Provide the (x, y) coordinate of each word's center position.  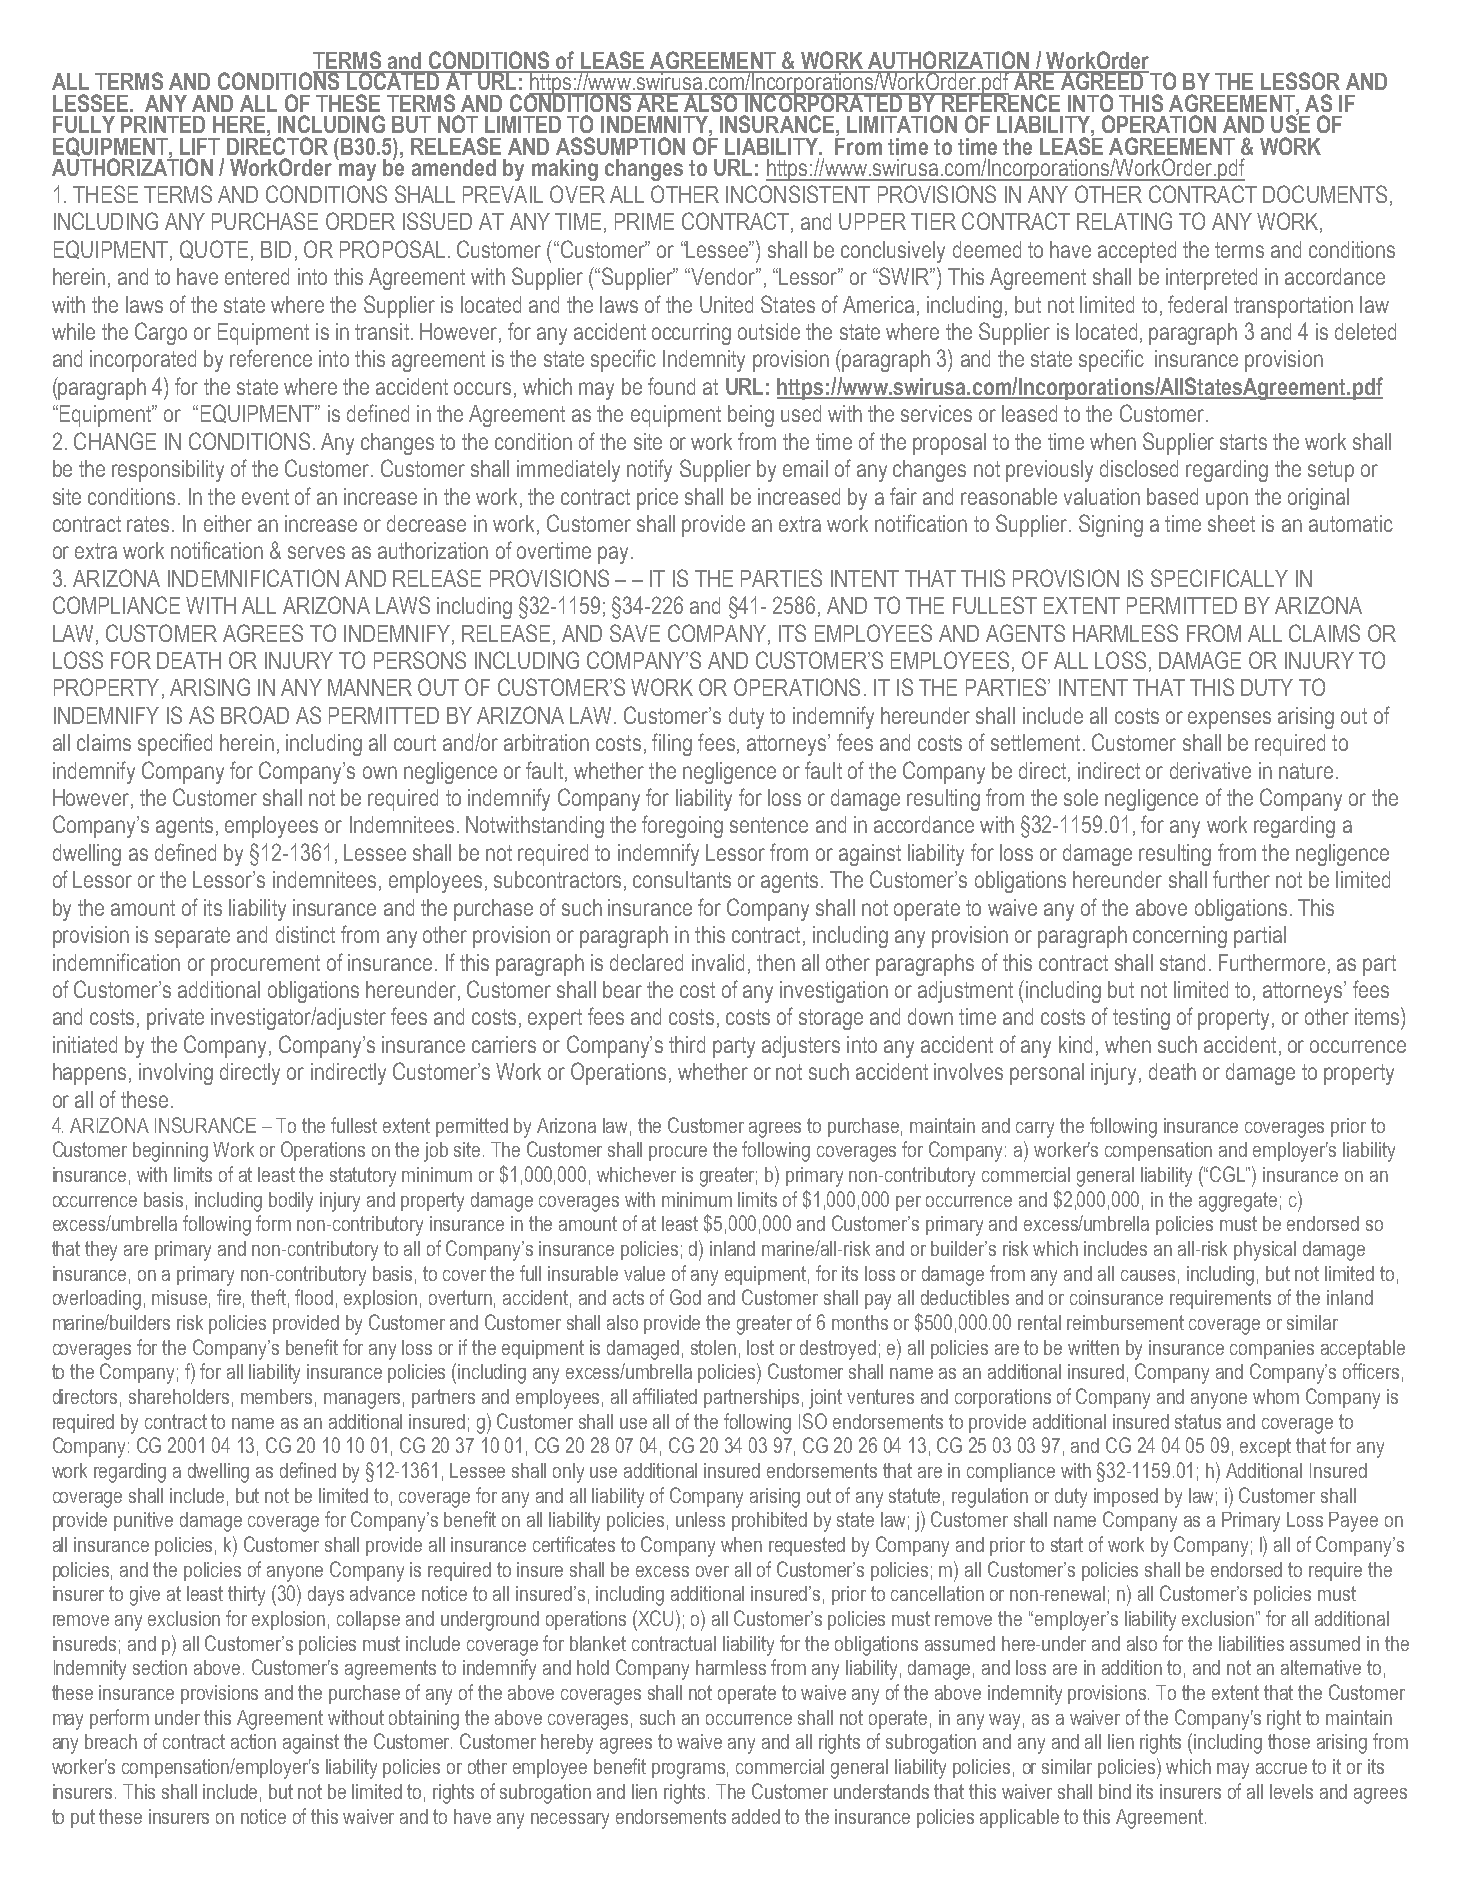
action (253, 1741)
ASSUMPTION (620, 146)
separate (192, 937)
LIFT (200, 146)
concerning (1180, 937)
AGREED (1102, 80)
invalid (718, 962)
